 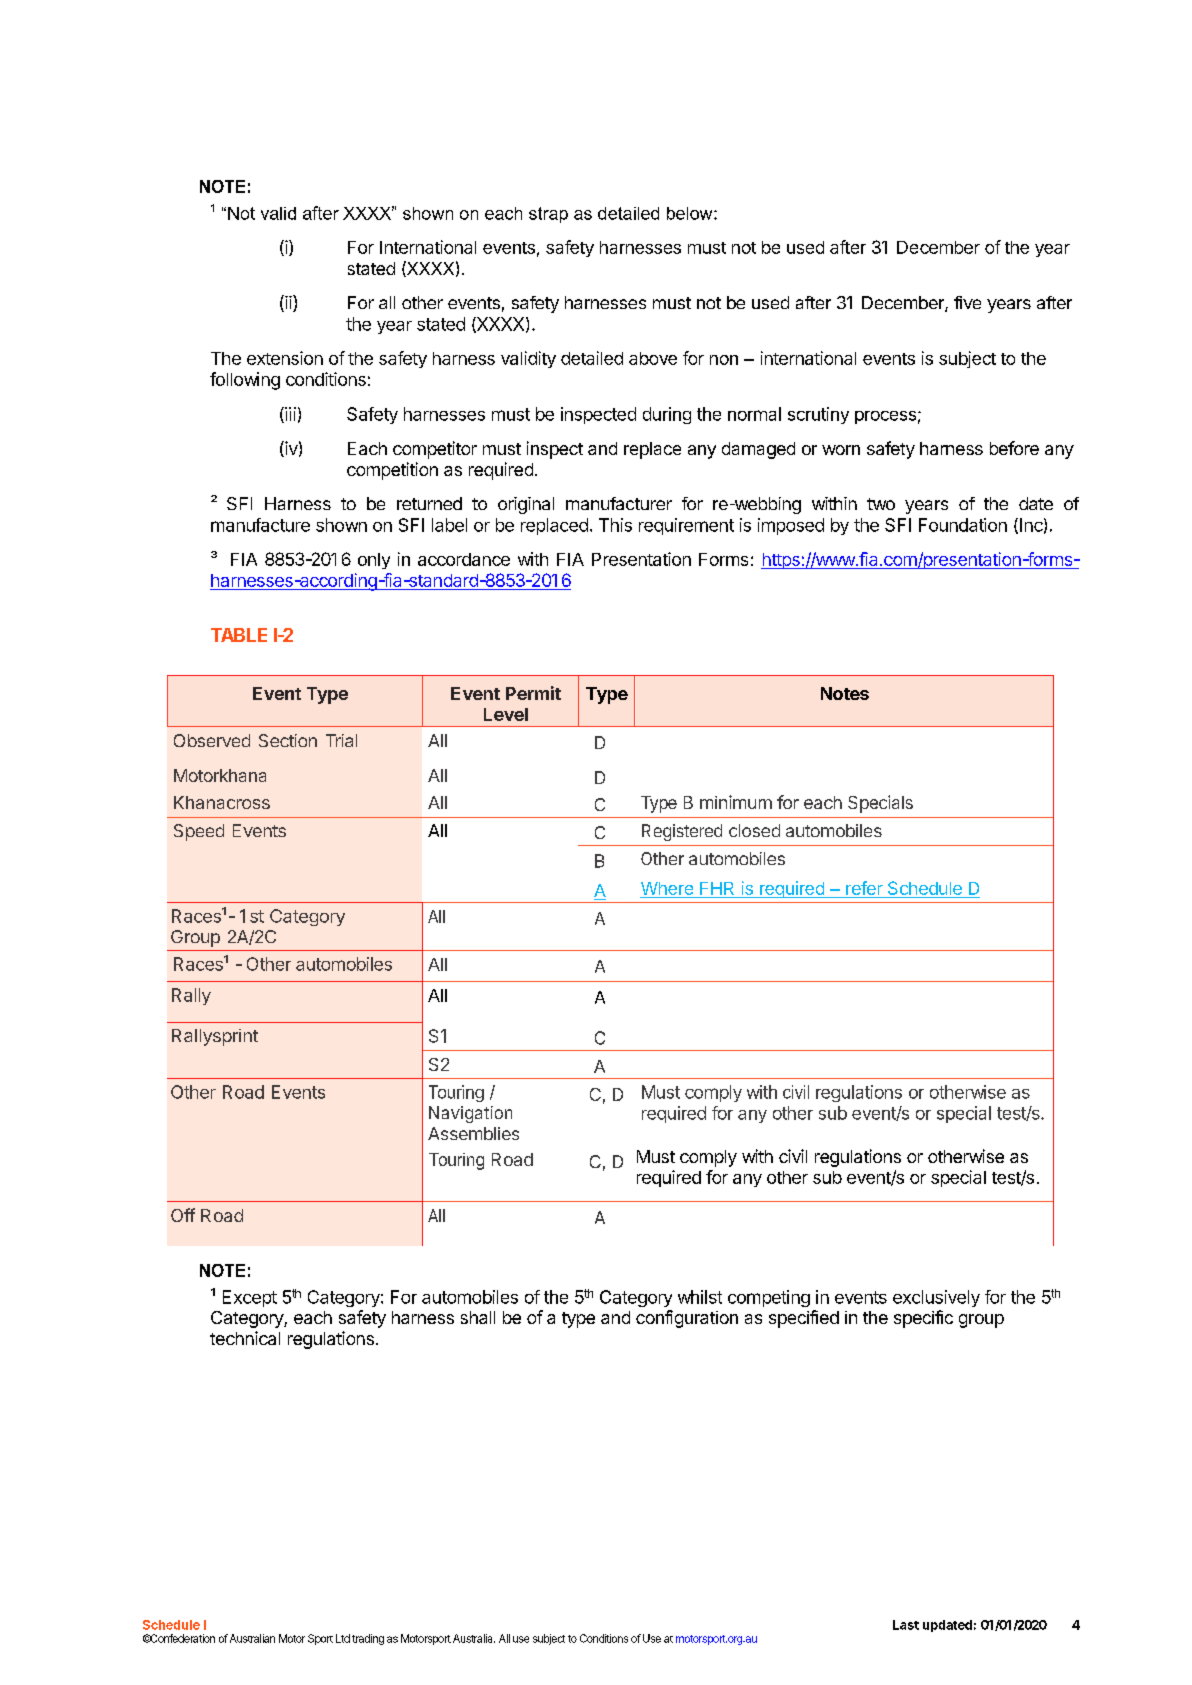 I want to click on extension, so click(x=285, y=358).
